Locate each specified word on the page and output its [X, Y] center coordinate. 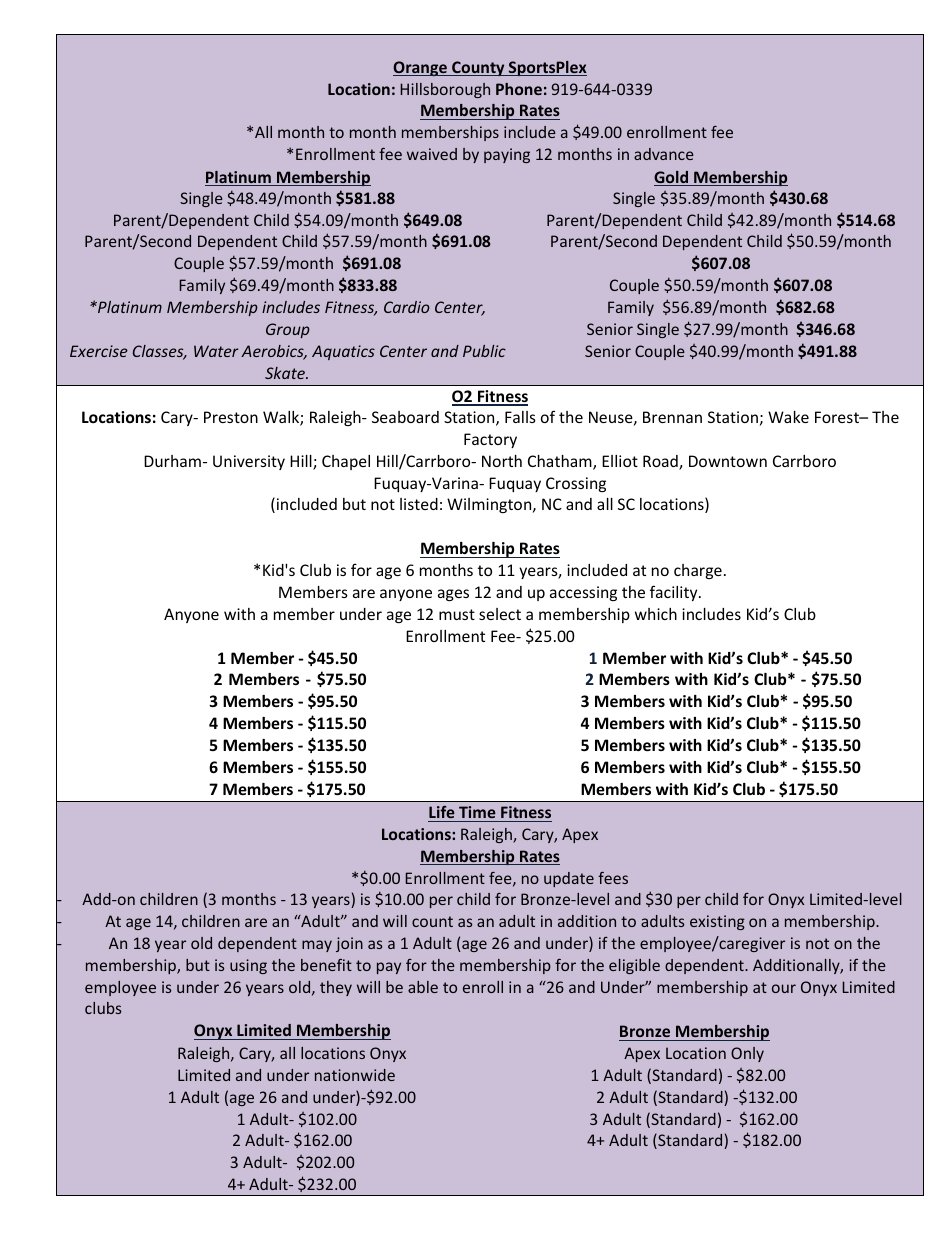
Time [477, 812]
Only [747, 1054]
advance [664, 154]
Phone [519, 89]
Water [216, 351]
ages [453, 595]
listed [419, 504]
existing [717, 922]
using [248, 966]
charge [698, 571]
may [317, 946]
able [423, 987]
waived [432, 154]
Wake [788, 417]
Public [484, 351]
